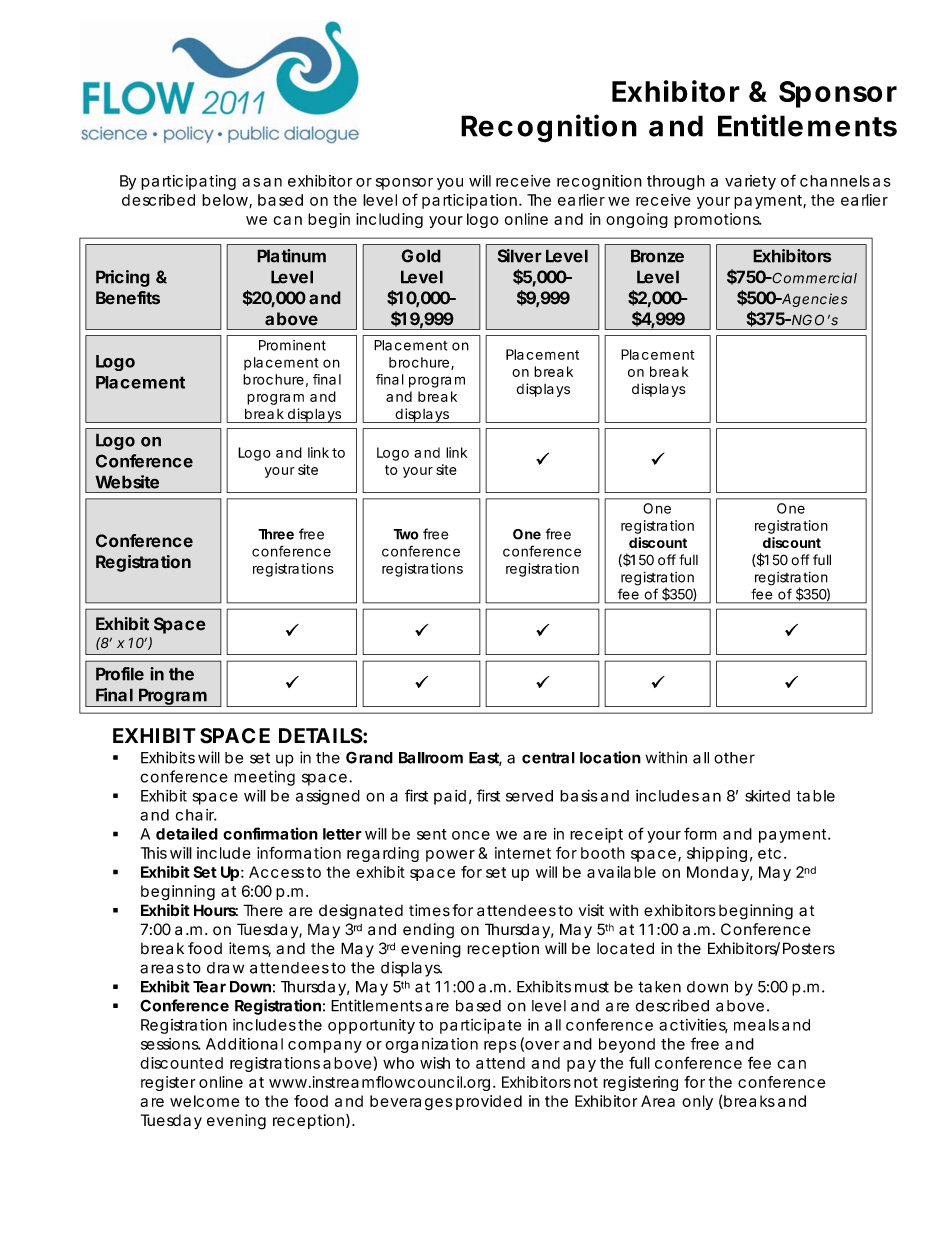 Image resolution: width=952 pixels, height=1233 pixels. What do you see at coordinates (548, 758) in the document?
I see `central` at bounding box center [548, 758].
